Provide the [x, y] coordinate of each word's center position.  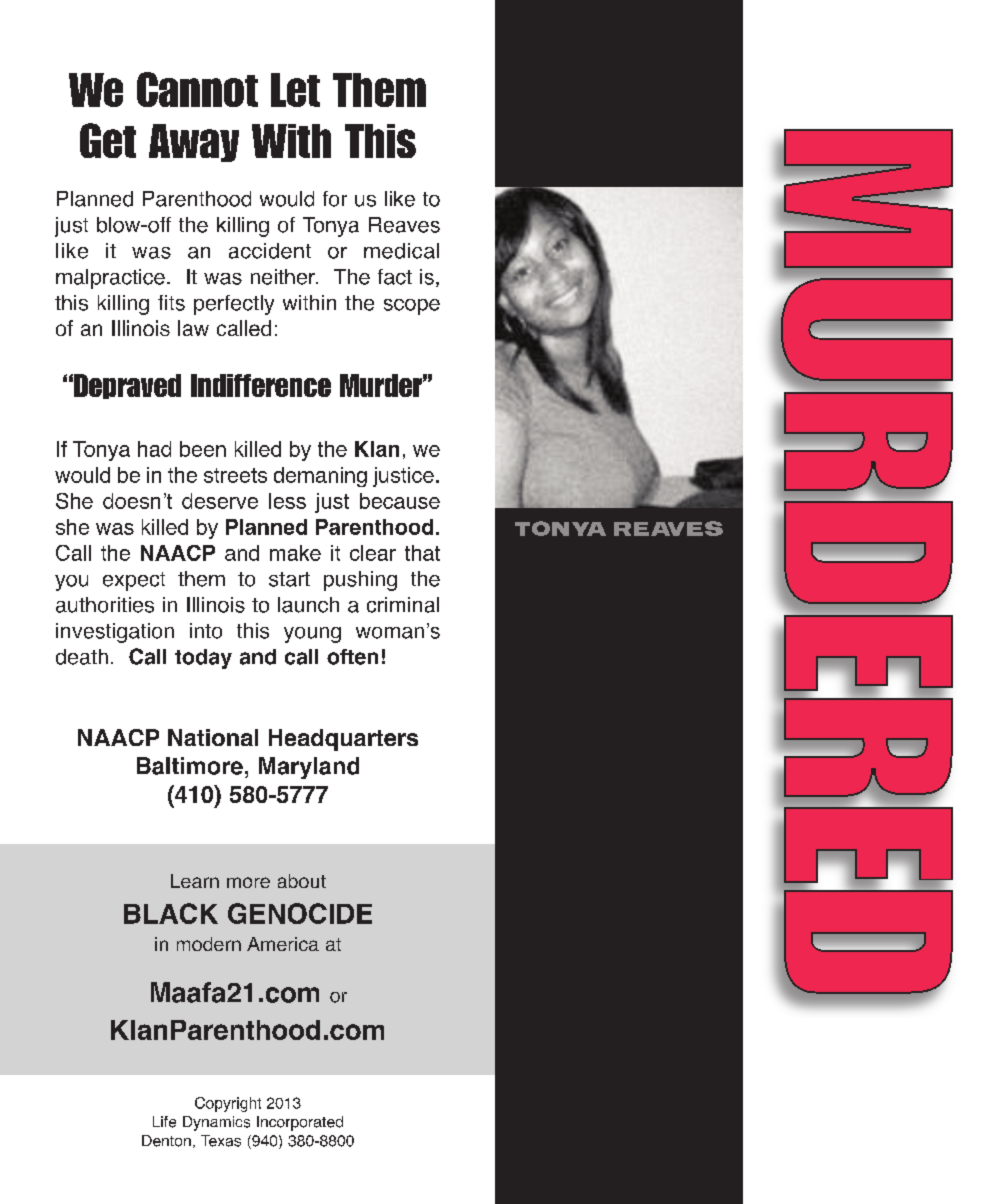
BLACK [171, 913]
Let [295, 90]
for [335, 199]
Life [164, 1122]
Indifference [261, 385]
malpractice [110, 279]
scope [412, 307]
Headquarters [343, 740]
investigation [115, 633]
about [302, 881]
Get [108, 140]
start [289, 579]
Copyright [228, 1104]
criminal [403, 605]
